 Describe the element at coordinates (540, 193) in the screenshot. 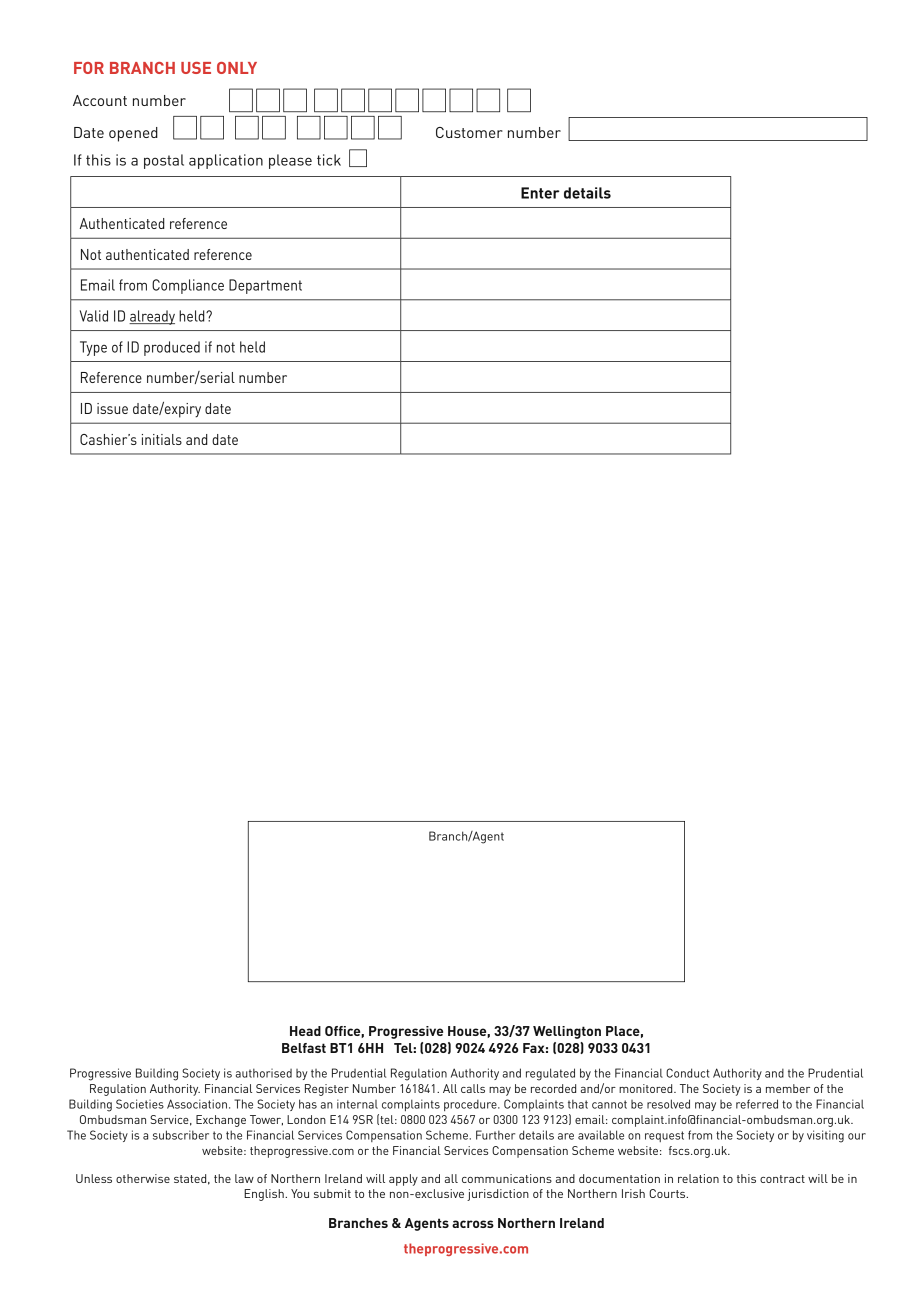

I see `Enter` at that location.
